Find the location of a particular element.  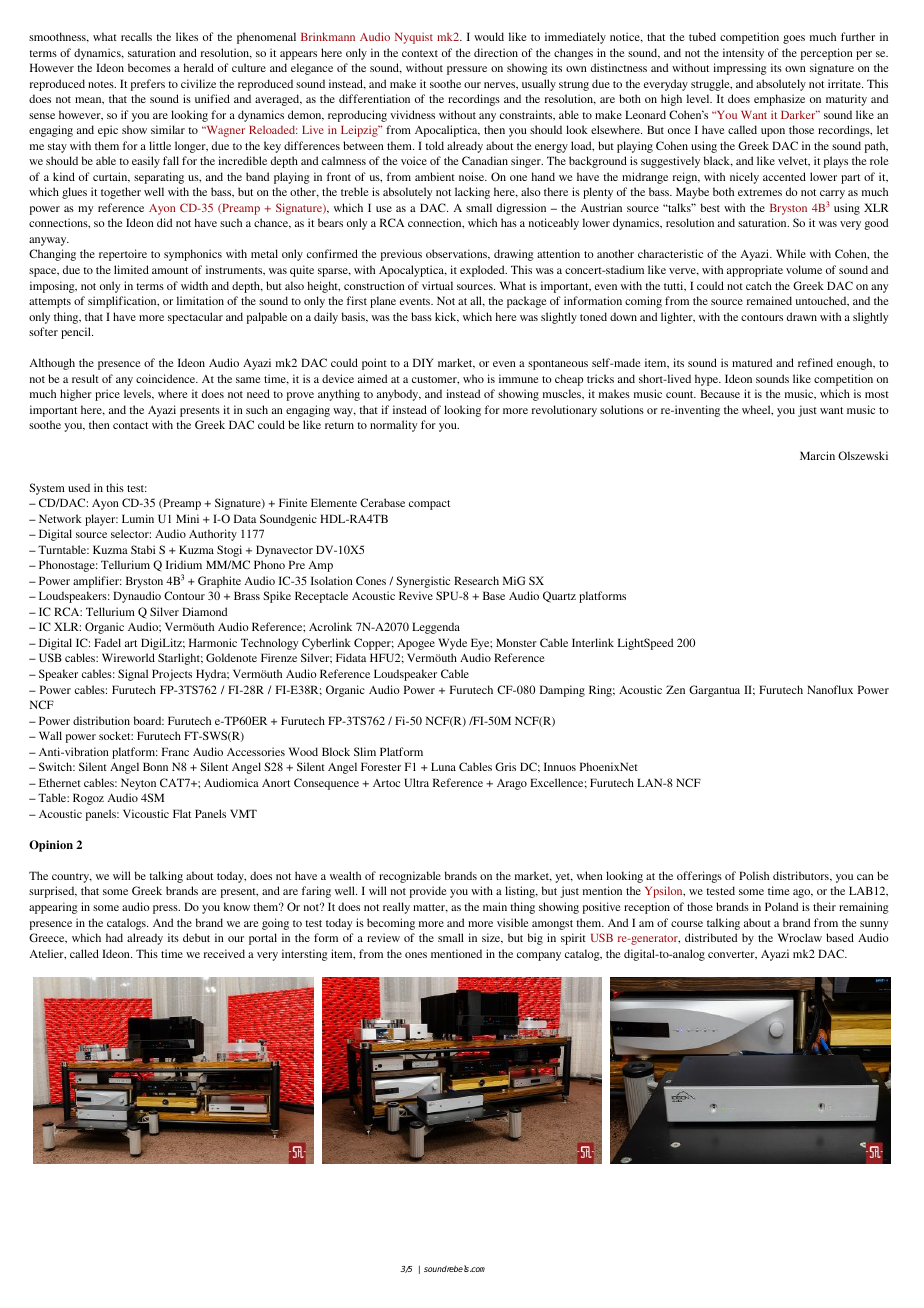

direction is located at coordinates (496, 52).
